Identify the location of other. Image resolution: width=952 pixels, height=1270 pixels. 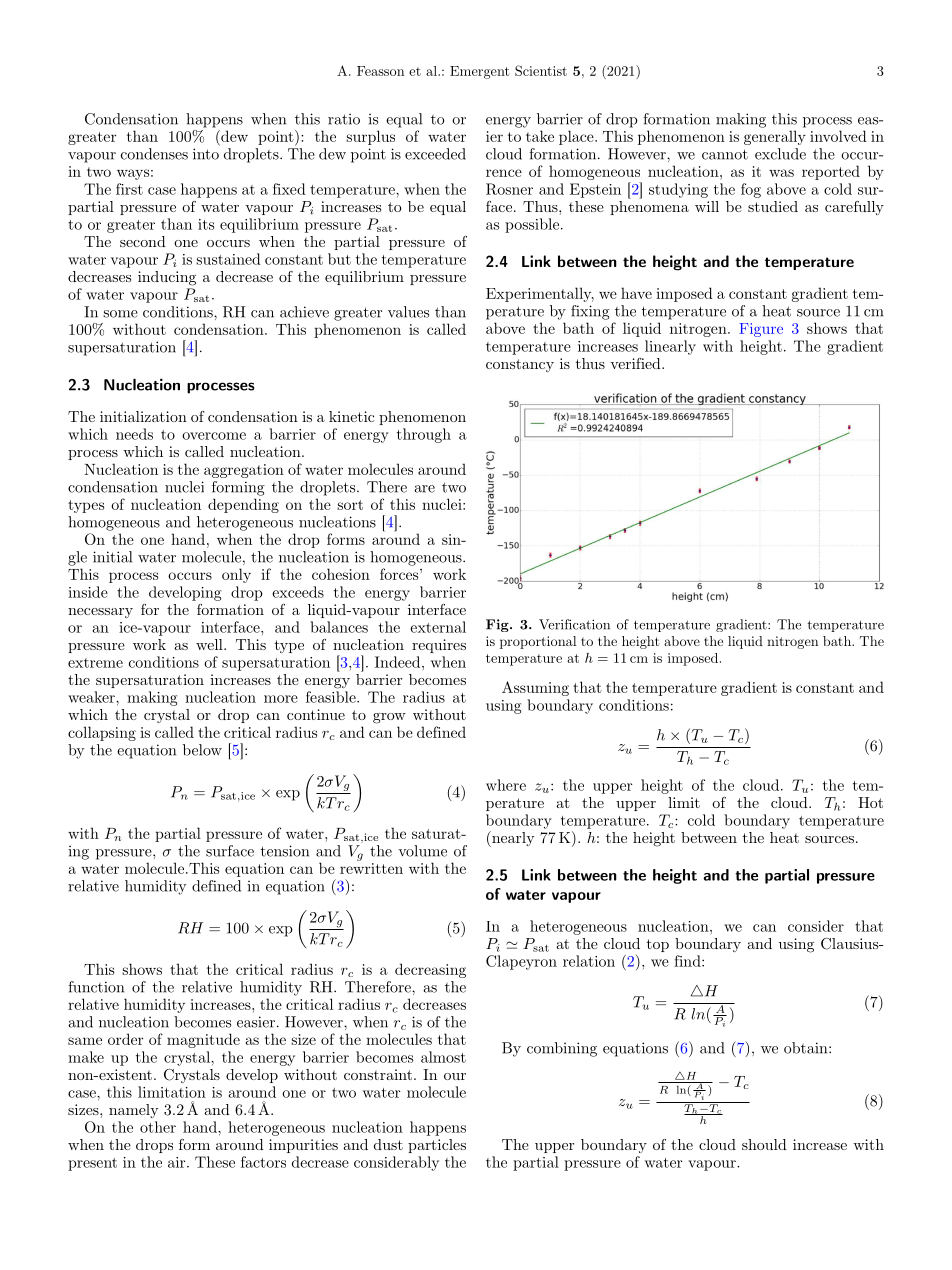
(158, 1127).
